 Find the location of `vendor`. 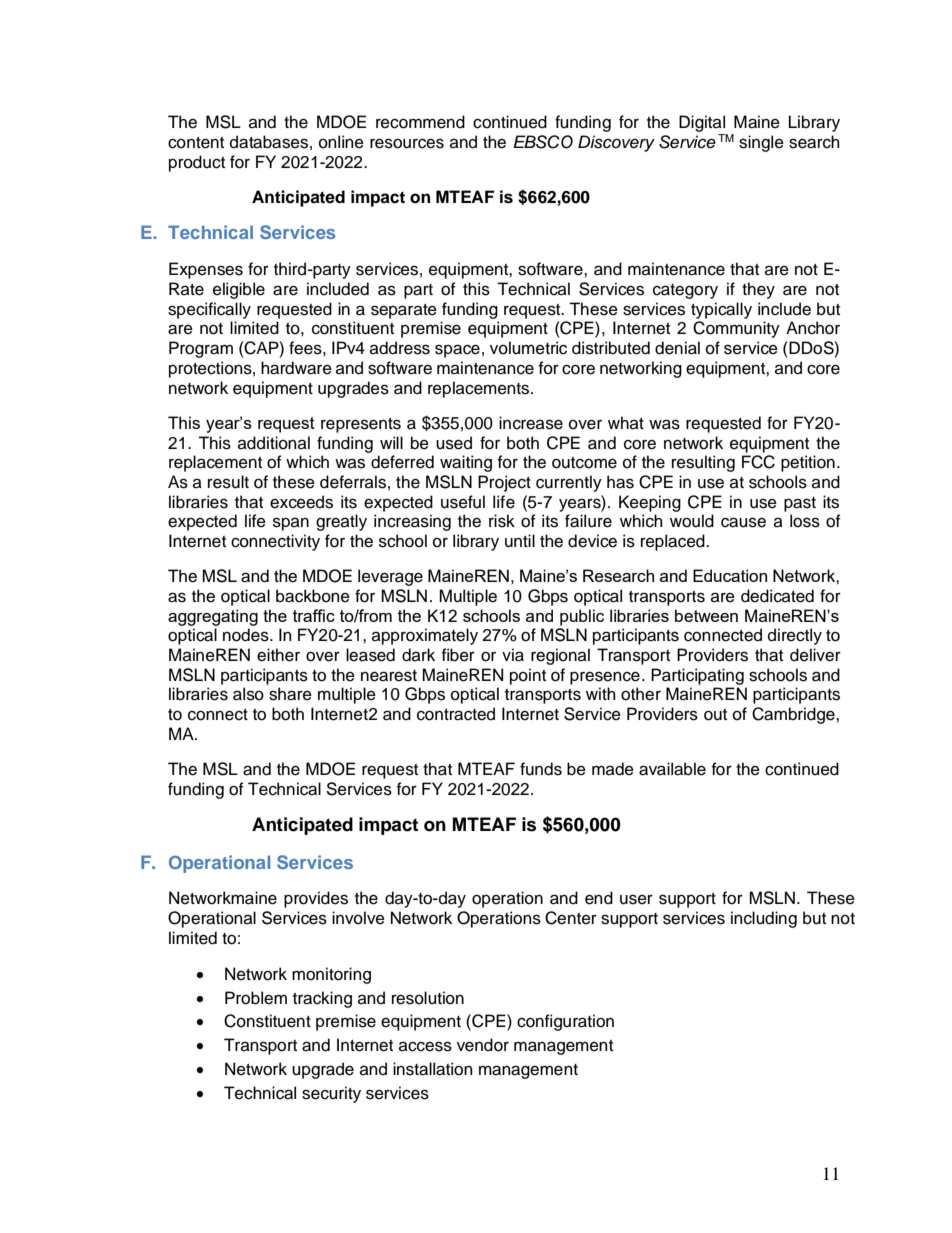

vendor is located at coordinates (483, 1045).
